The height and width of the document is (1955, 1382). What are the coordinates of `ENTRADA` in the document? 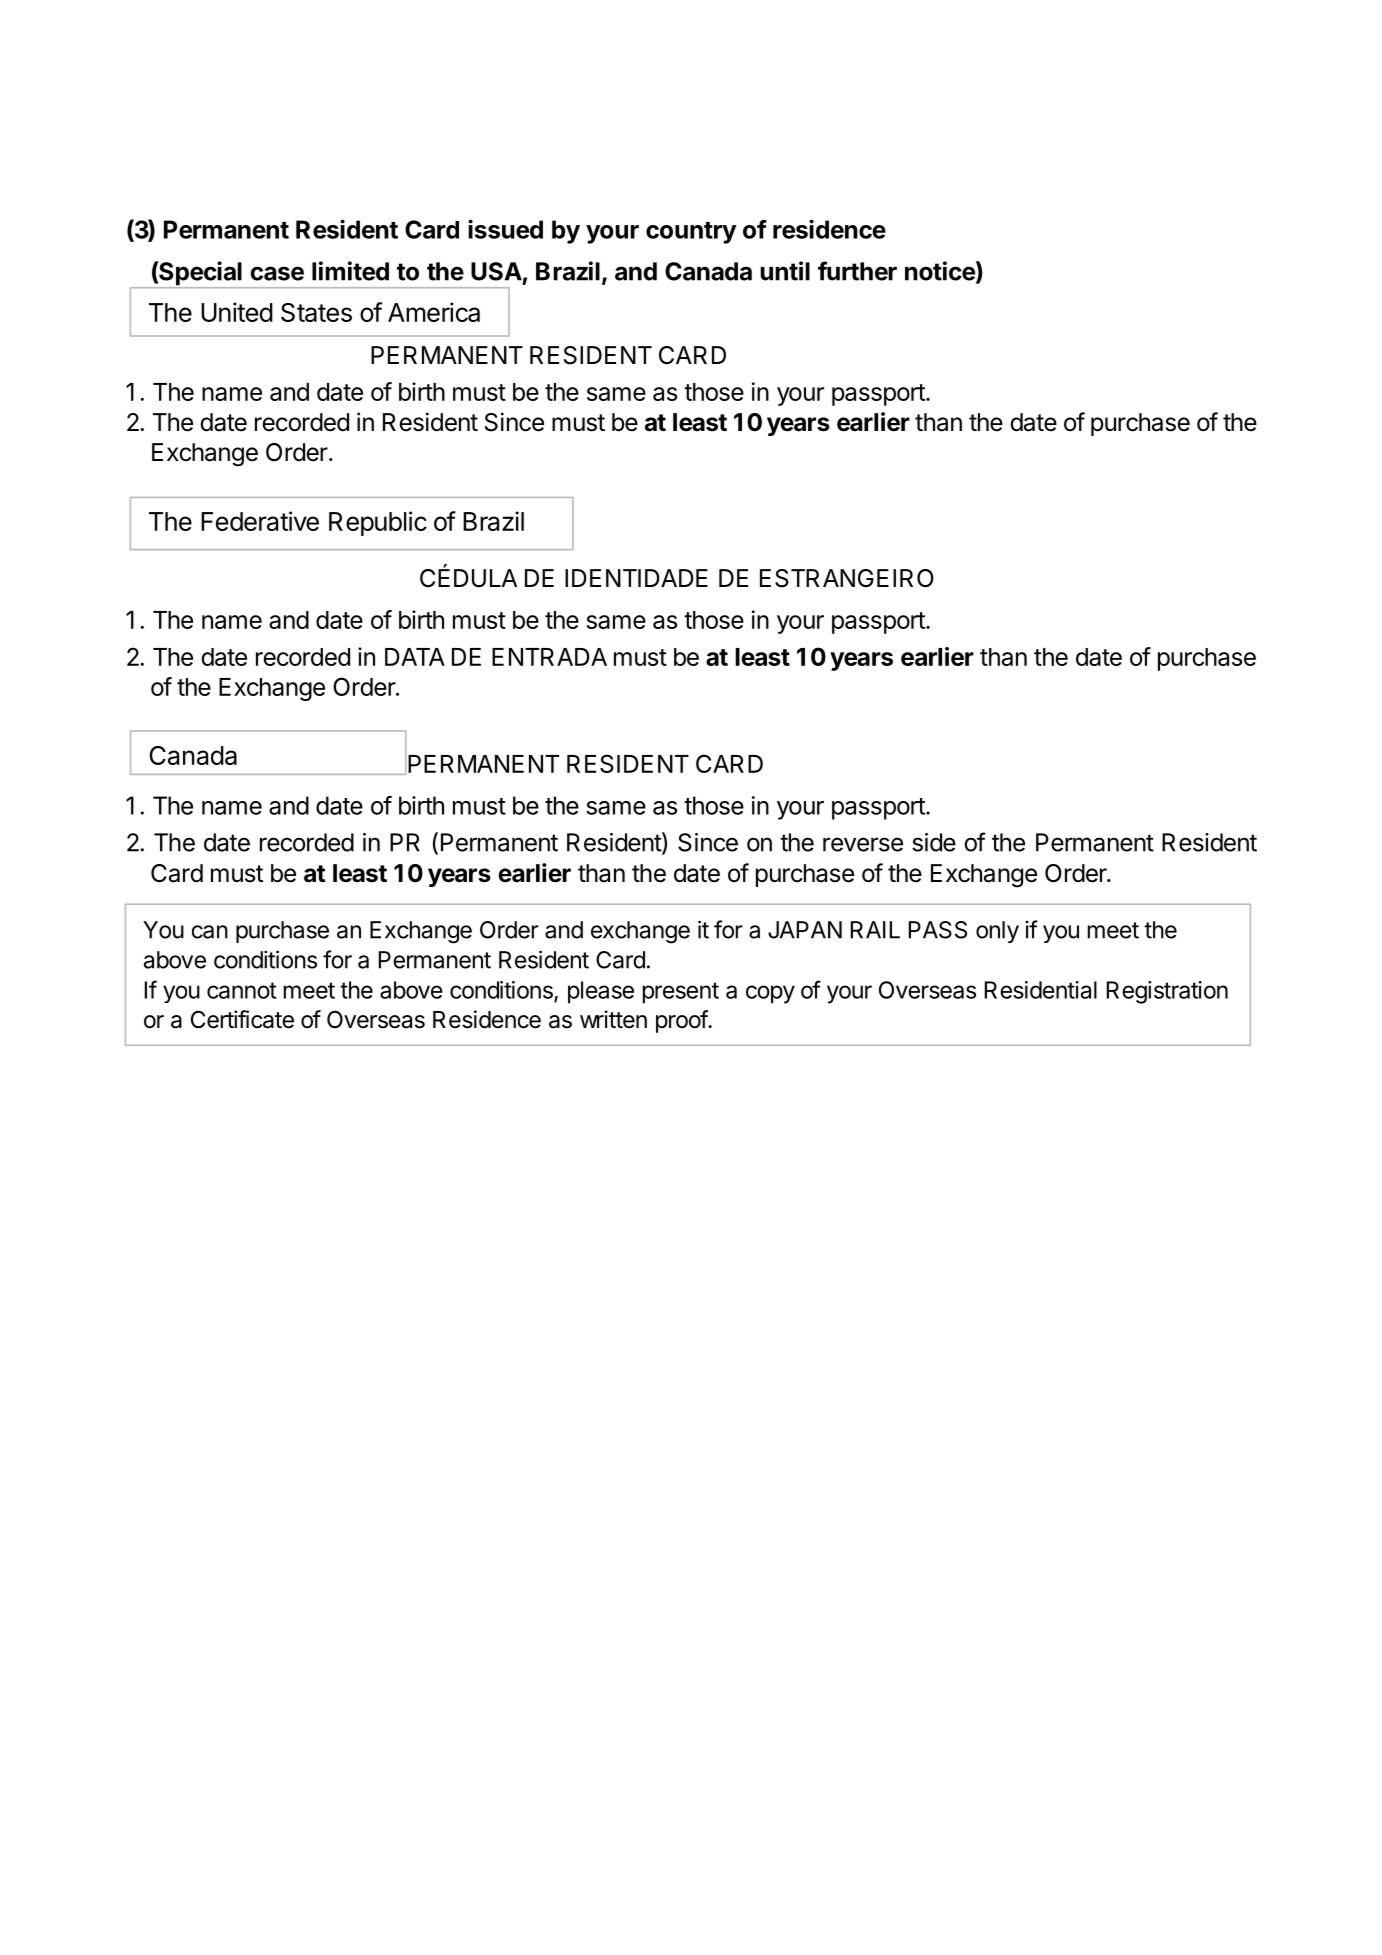 It's located at (549, 657).
